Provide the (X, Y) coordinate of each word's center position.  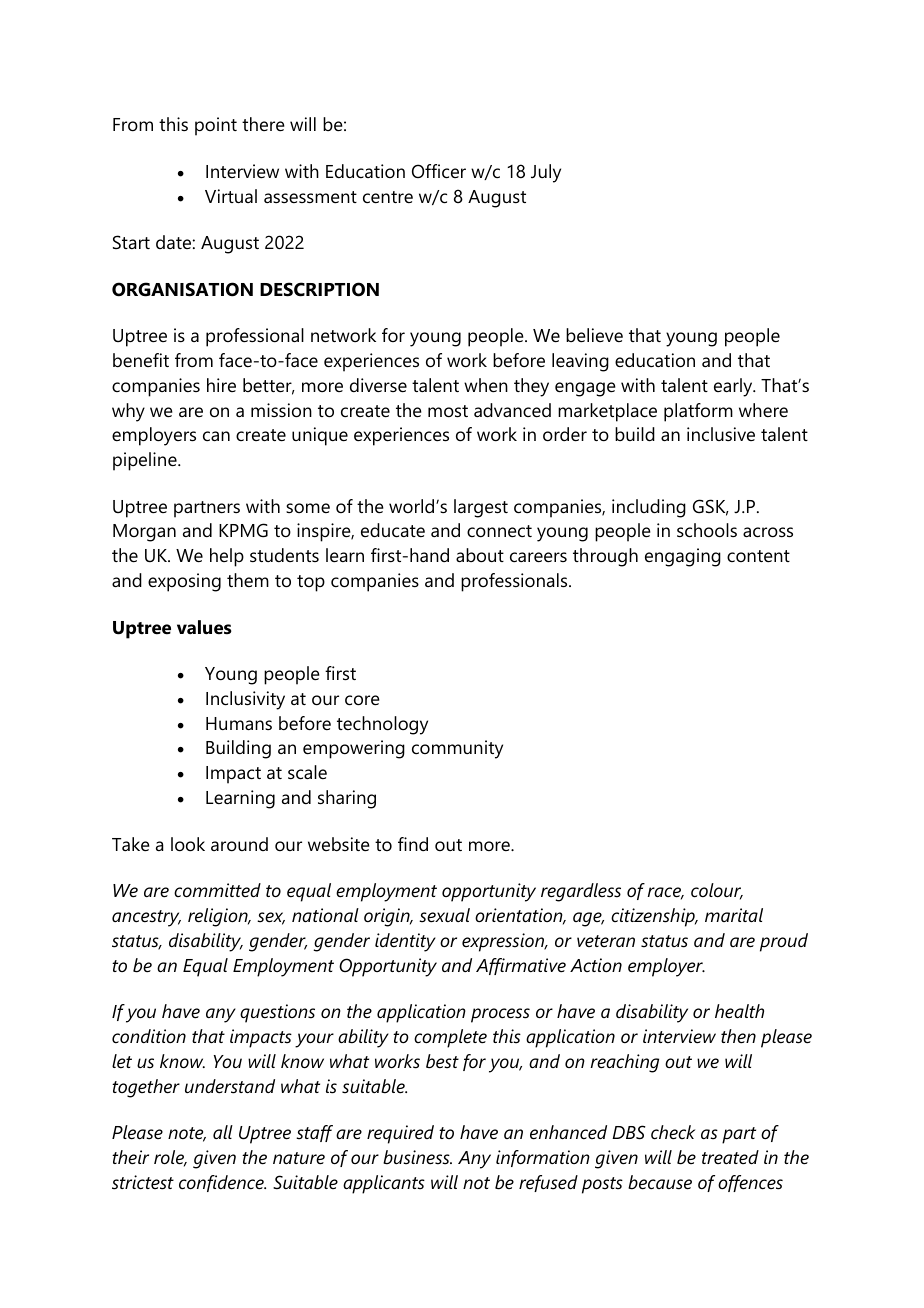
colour (717, 891)
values (204, 627)
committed (217, 890)
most (448, 411)
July (546, 173)
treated (730, 1157)
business (417, 1157)
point (216, 126)
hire (221, 385)
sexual (444, 915)
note (187, 1134)
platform (698, 412)
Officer (439, 171)
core (362, 700)
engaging (683, 557)
